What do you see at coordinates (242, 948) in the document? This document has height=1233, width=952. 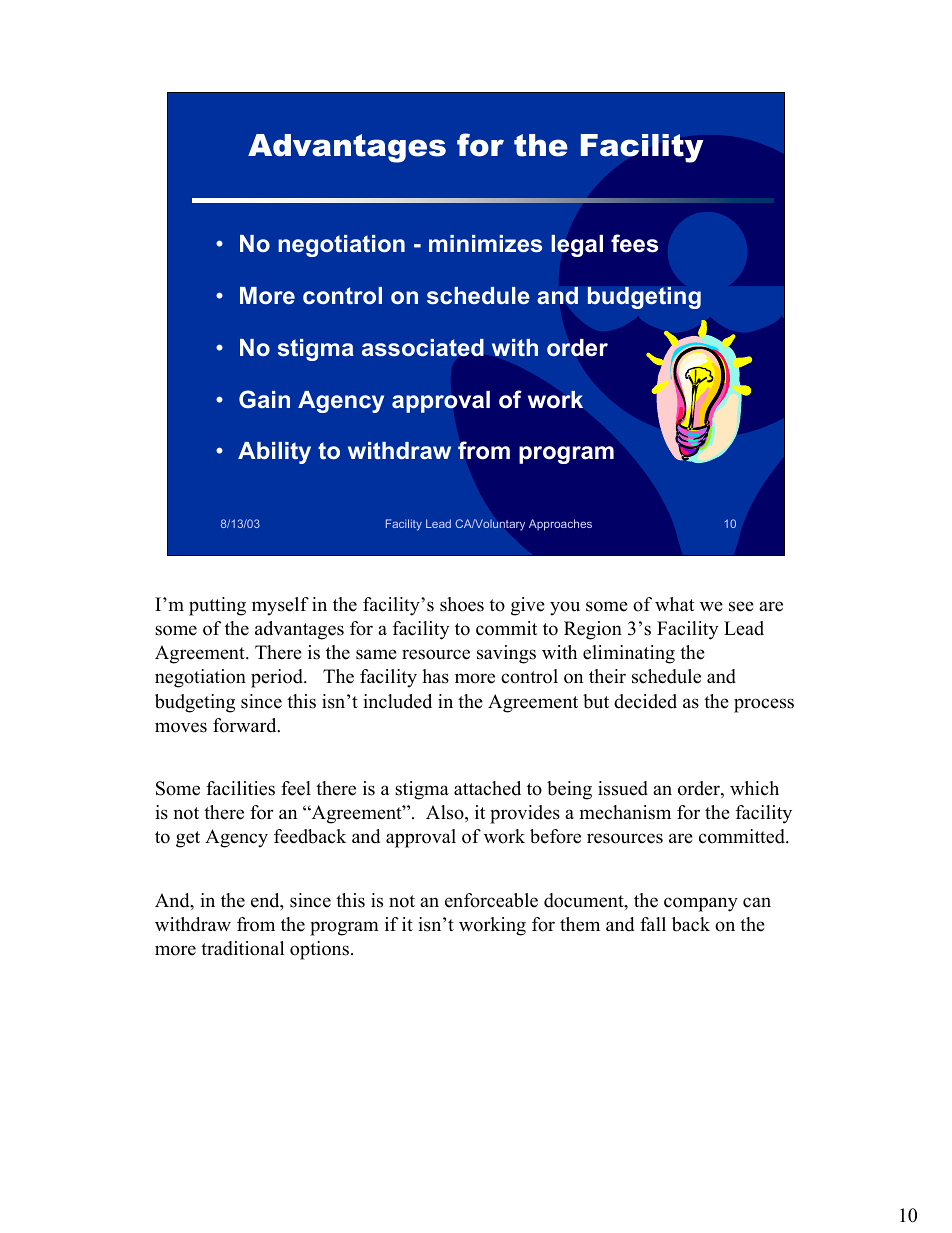 I see `traditional` at bounding box center [242, 948].
